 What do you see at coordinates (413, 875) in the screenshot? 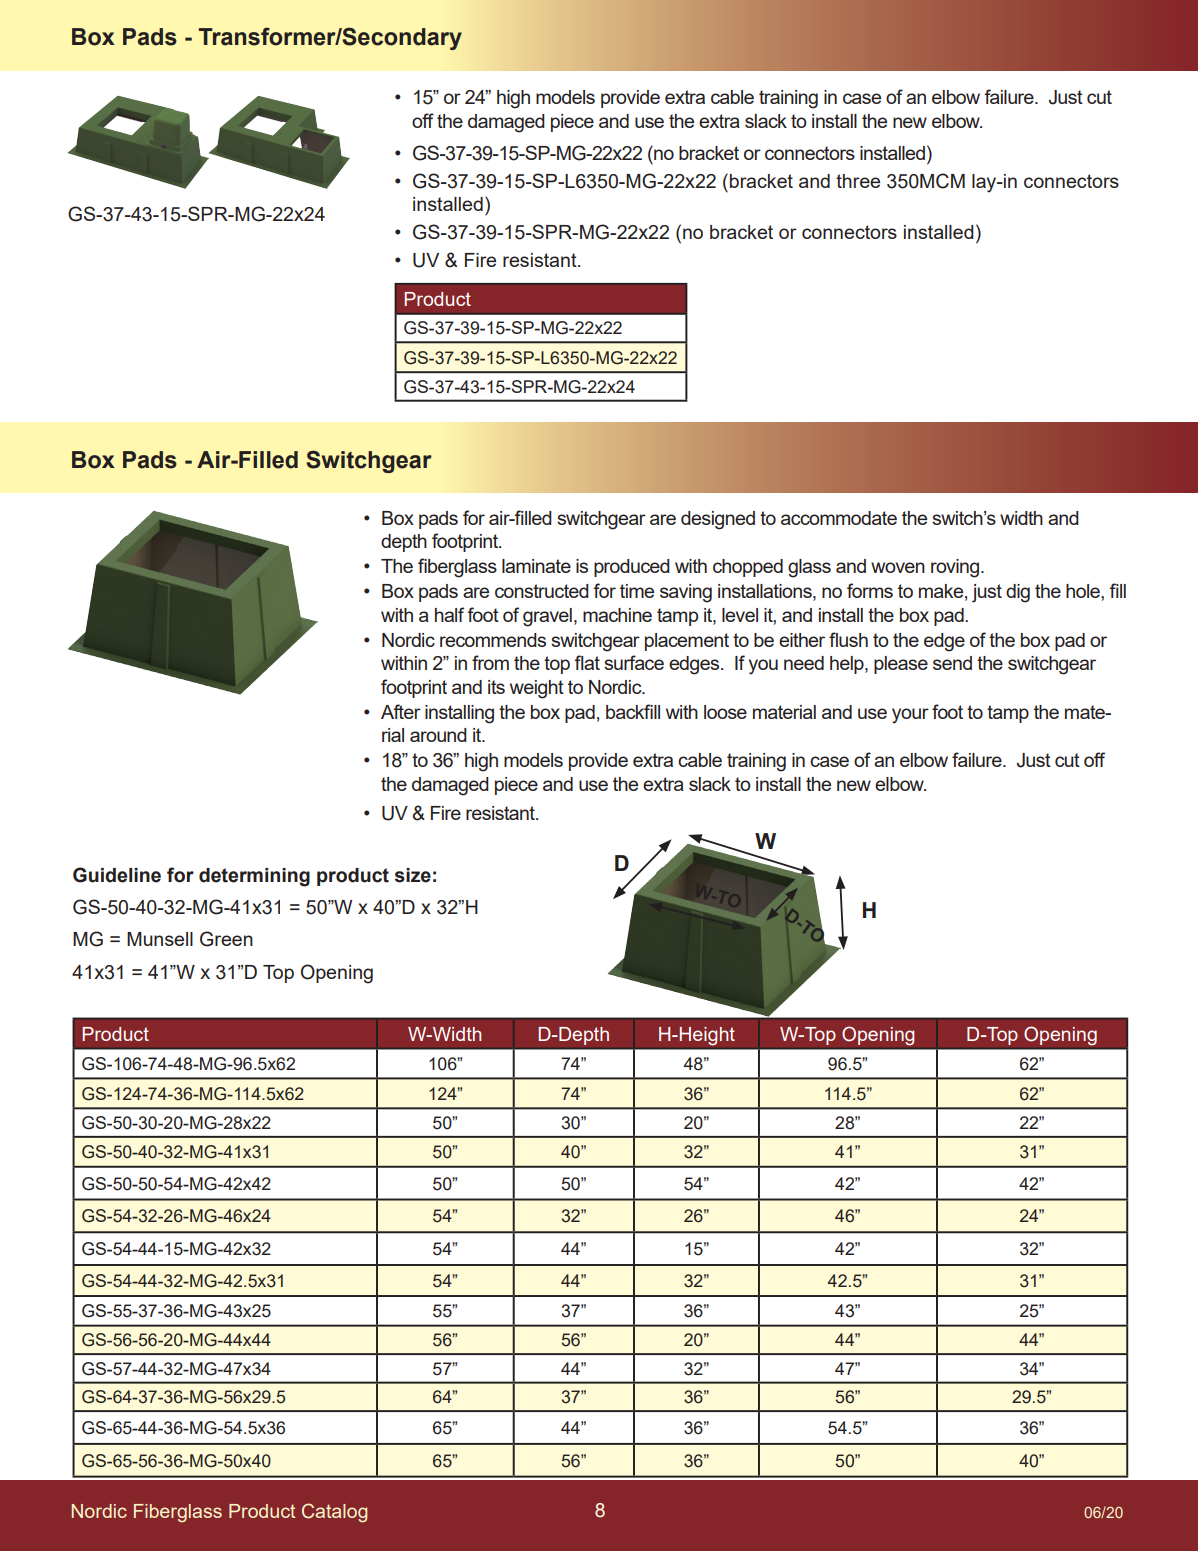
I see `size` at bounding box center [413, 875].
